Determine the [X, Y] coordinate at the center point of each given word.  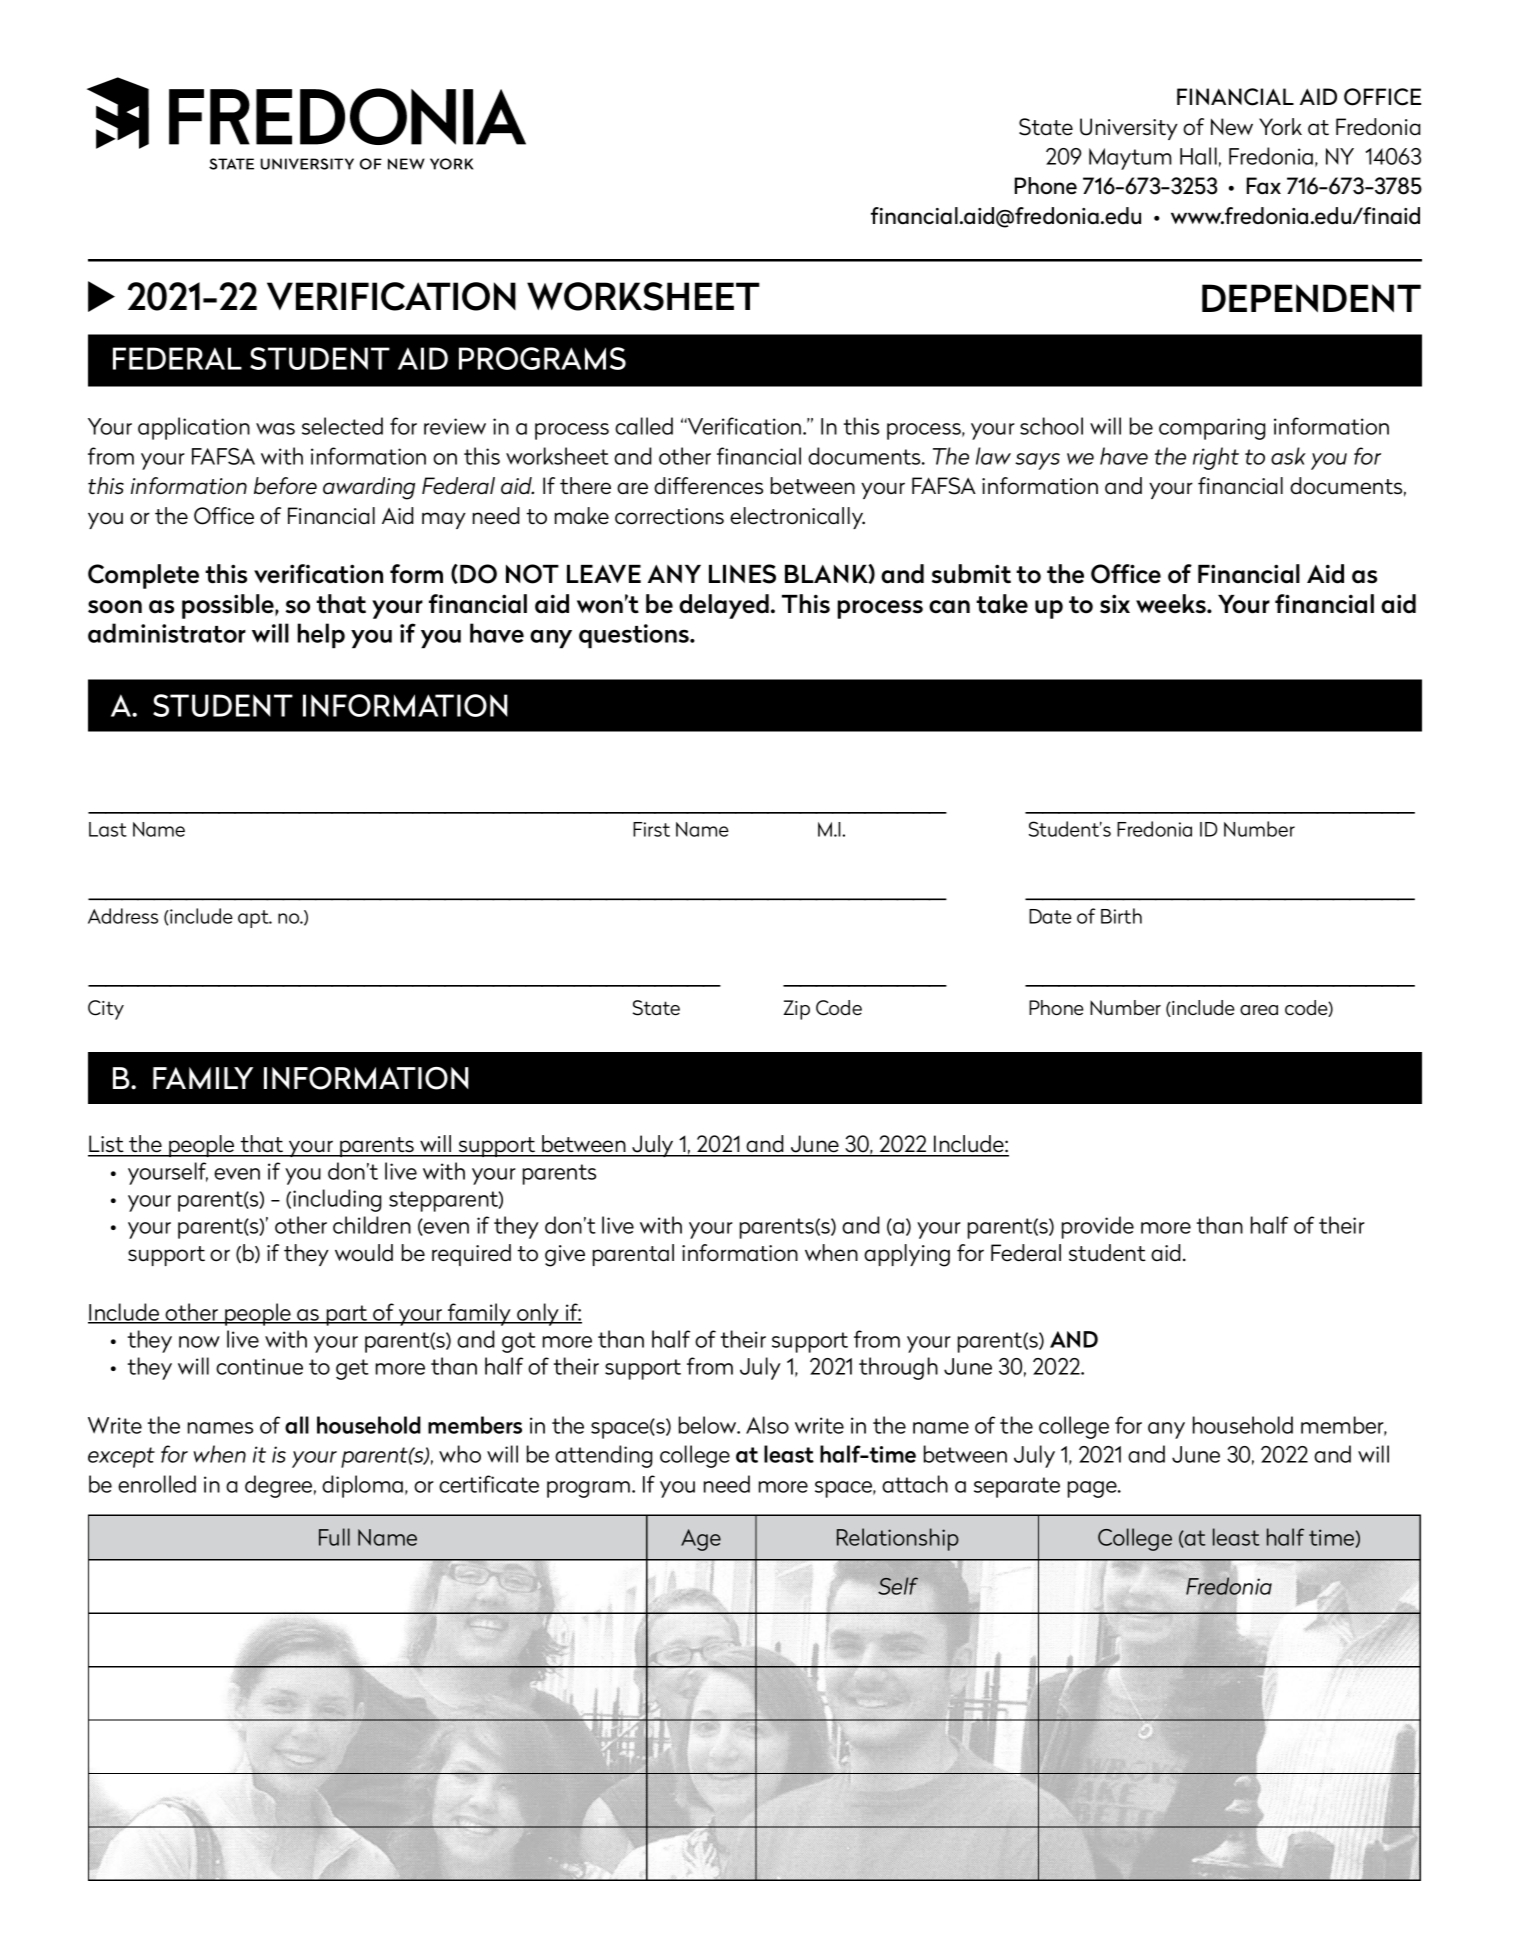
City [106, 1010]
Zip [796, 1010]
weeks [1172, 604]
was [275, 429]
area [1259, 1010]
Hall [1198, 156]
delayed [724, 606]
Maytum [1130, 159]
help [321, 635]
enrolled [157, 1484]
